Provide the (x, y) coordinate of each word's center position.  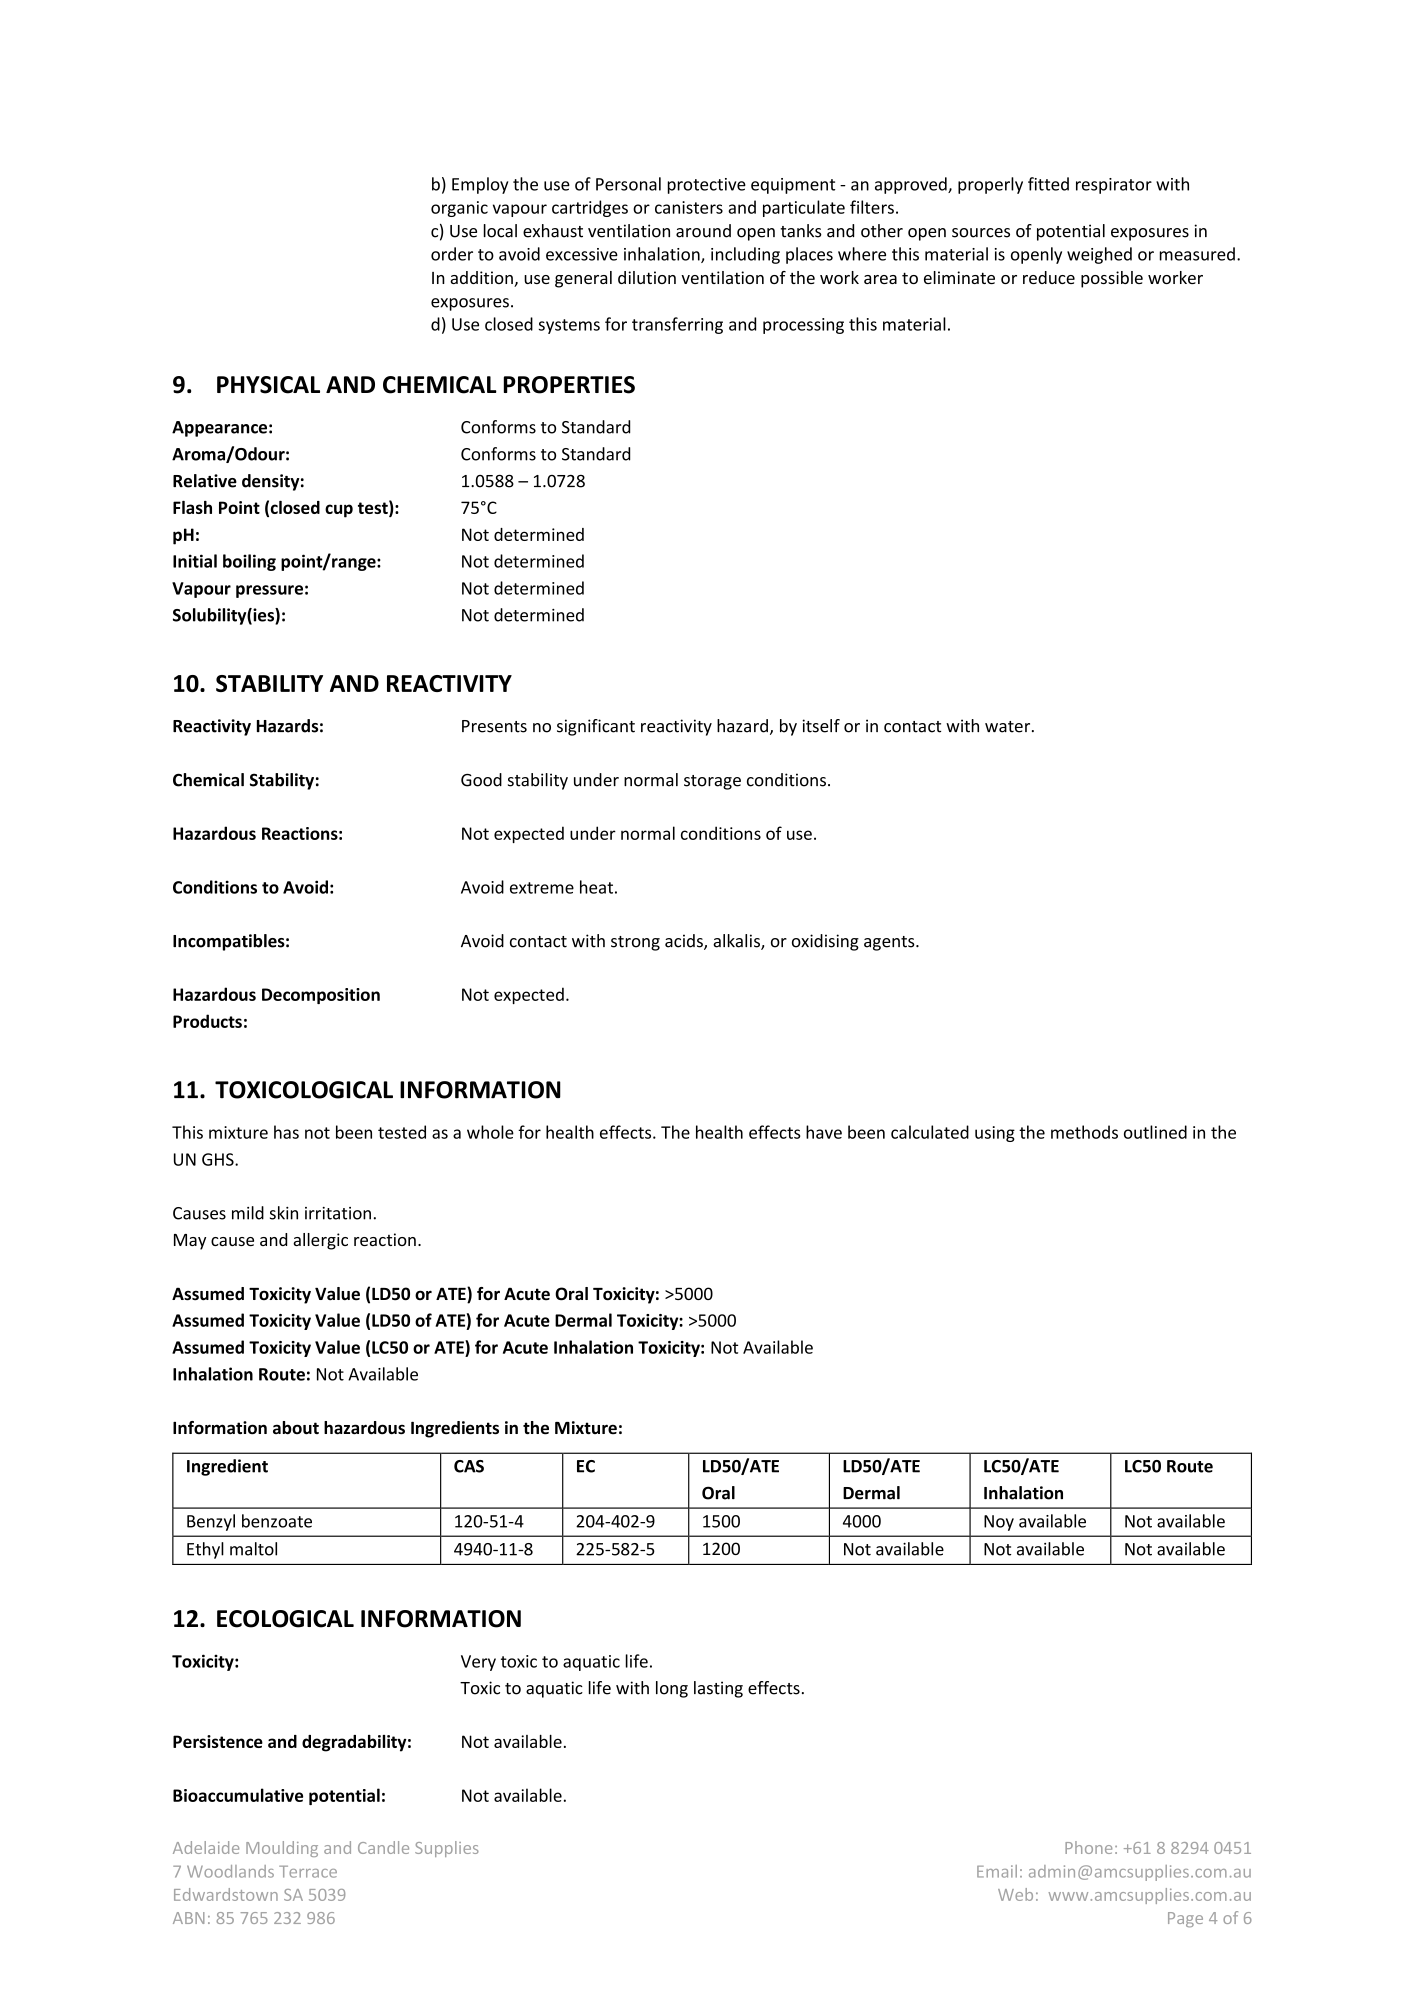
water (1009, 727)
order (452, 254)
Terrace (308, 1872)
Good (481, 780)
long (672, 1689)
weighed (1099, 255)
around (703, 231)
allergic (320, 1241)
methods (1084, 1132)
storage (712, 782)
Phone (1088, 1847)
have (824, 1132)
